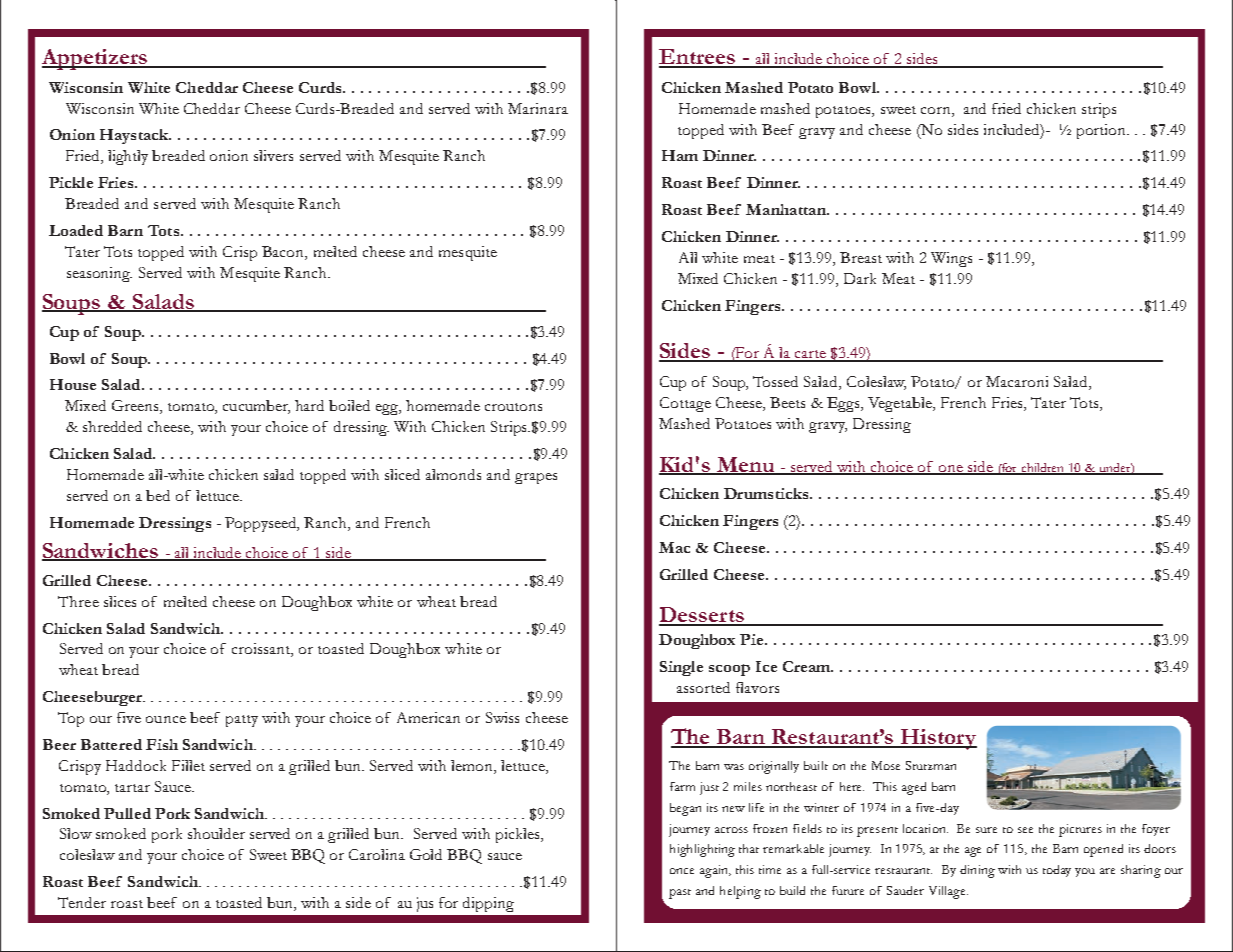  What do you see at coordinates (99, 274) in the document?
I see `seasoning` at bounding box center [99, 274].
